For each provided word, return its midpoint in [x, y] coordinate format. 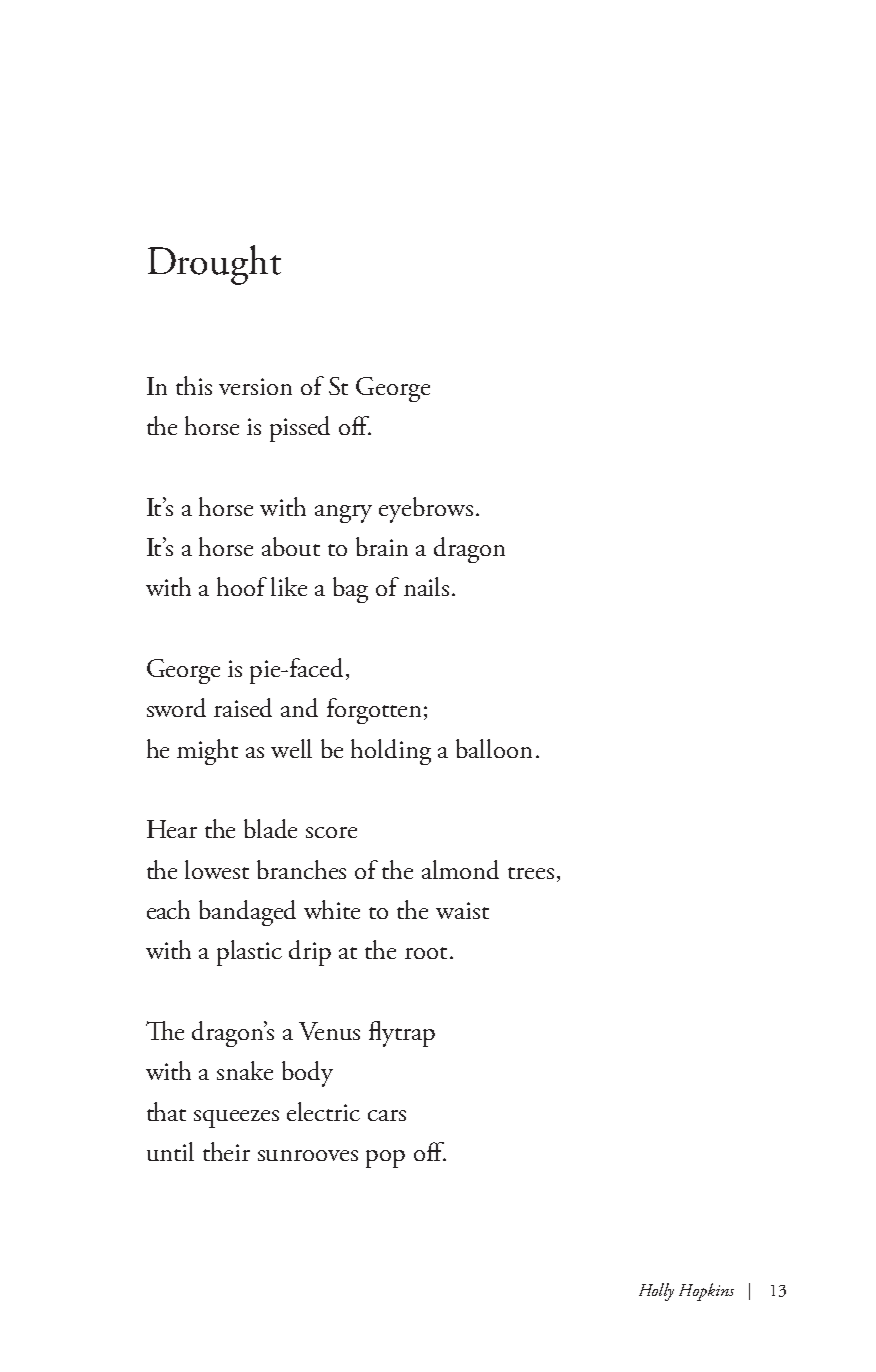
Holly [656, 1292]
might [207, 752]
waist [462, 910]
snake [245, 1070]
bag [350, 590]
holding [391, 752]
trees [531, 873]
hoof [242, 586]
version [255, 386]
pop [385, 1159]
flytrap [402, 1034]
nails [426, 586]
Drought [214, 265]
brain [382, 546]
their [226, 1151]
